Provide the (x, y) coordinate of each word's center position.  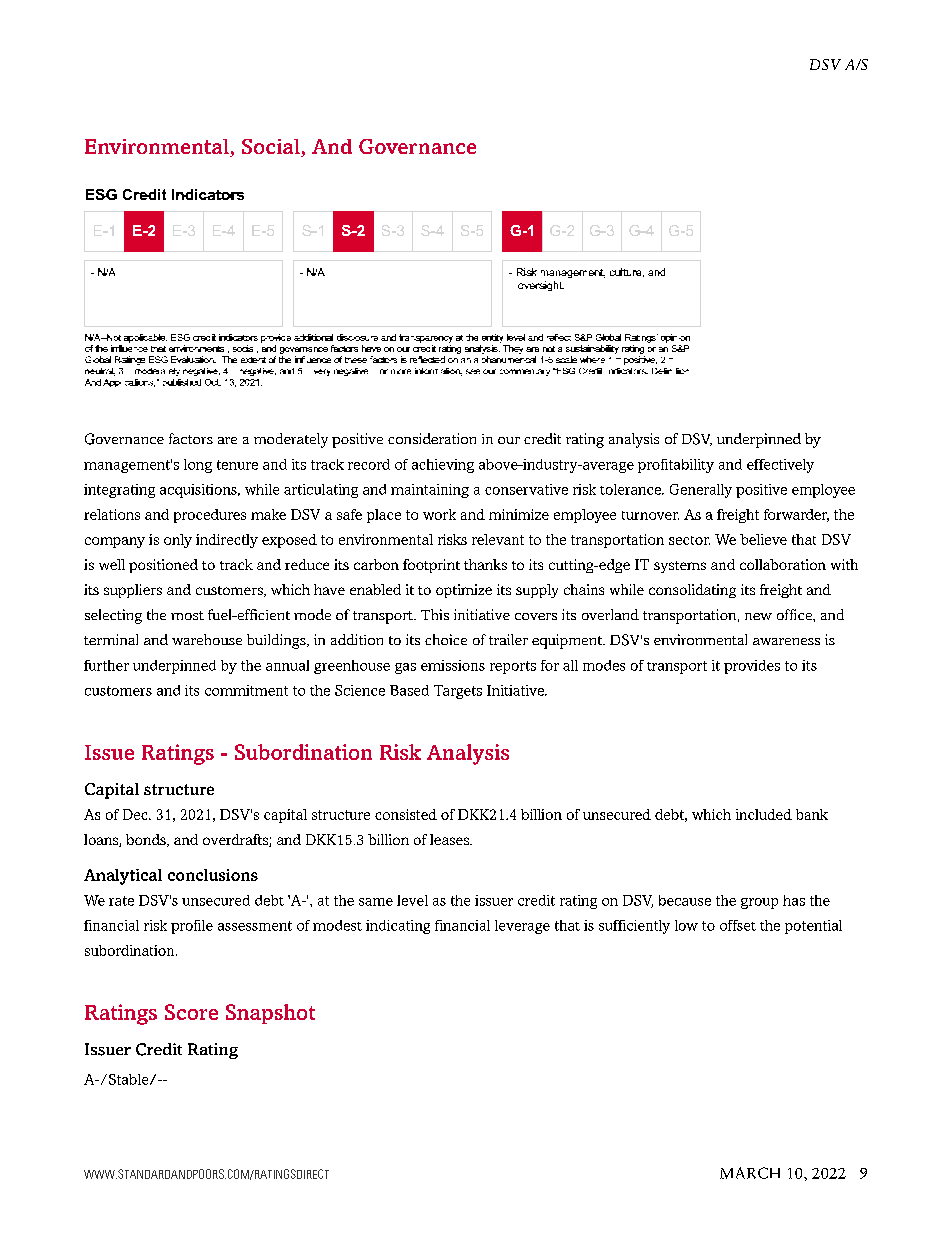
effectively (780, 466)
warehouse (207, 639)
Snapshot (270, 1014)
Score (191, 1012)
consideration (432, 438)
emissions (453, 665)
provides (752, 667)
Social (272, 148)
